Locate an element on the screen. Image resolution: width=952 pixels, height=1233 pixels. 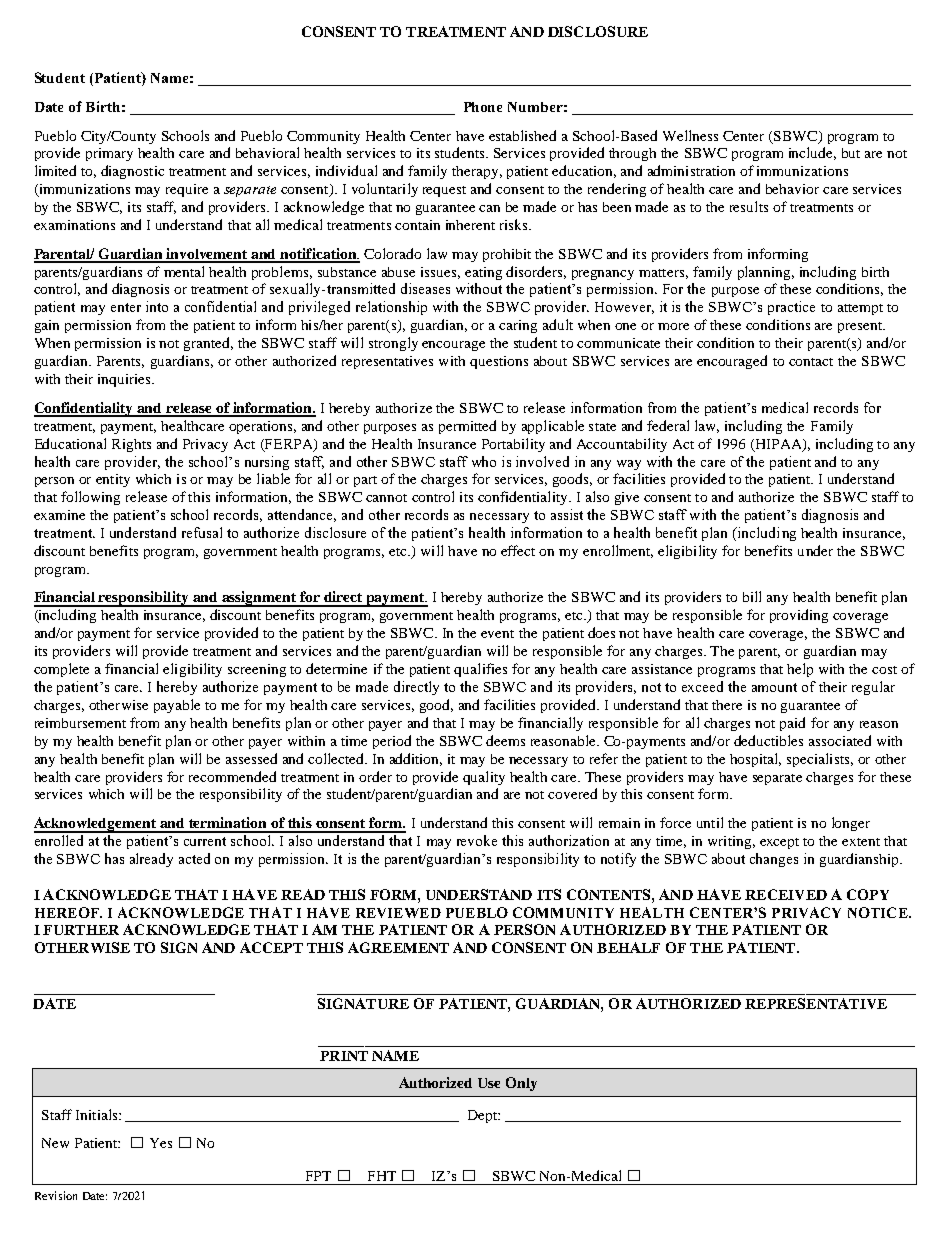
contact is located at coordinates (811, 362).
